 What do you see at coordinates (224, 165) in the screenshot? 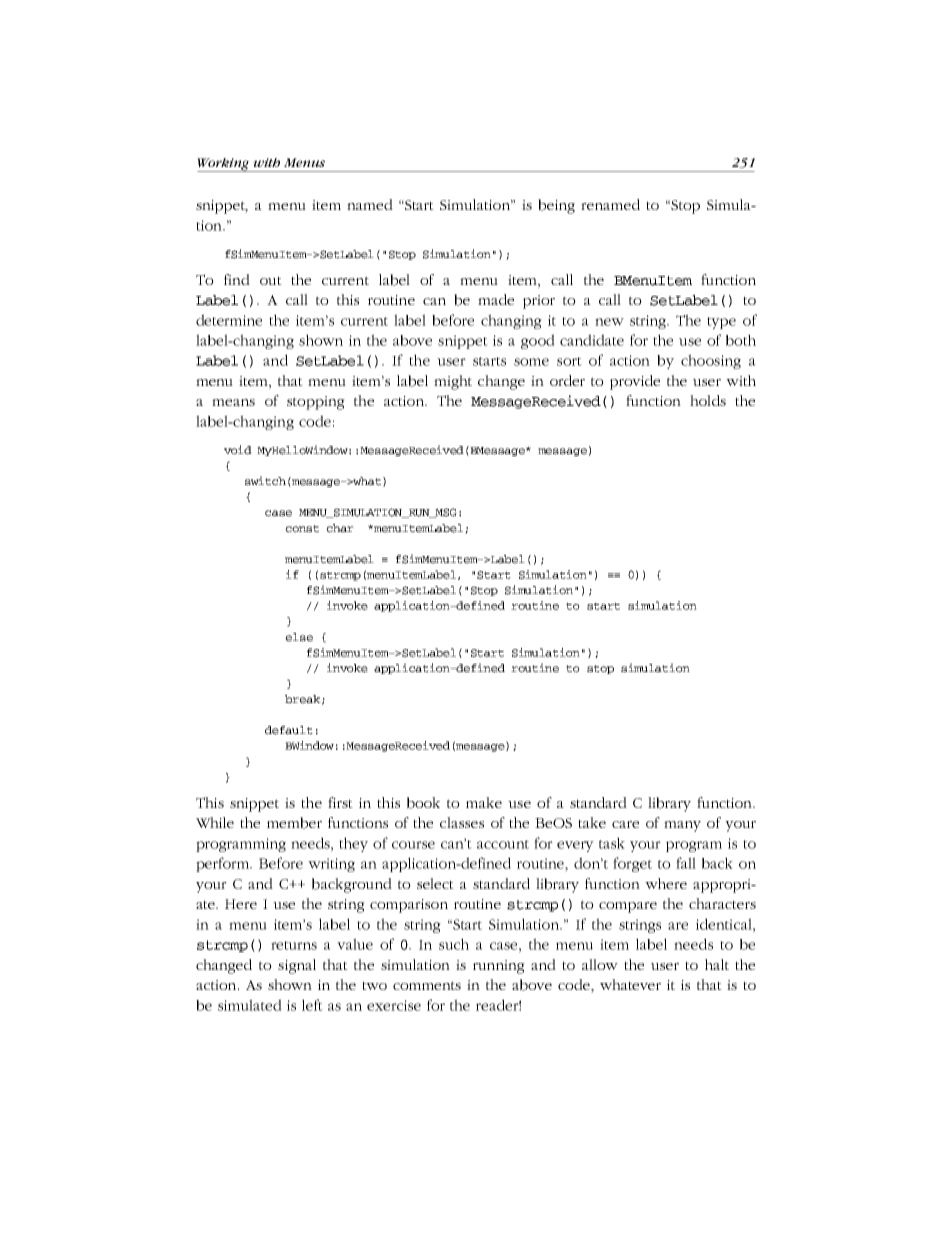
I see `Working` at bounding box center [224, 165].
